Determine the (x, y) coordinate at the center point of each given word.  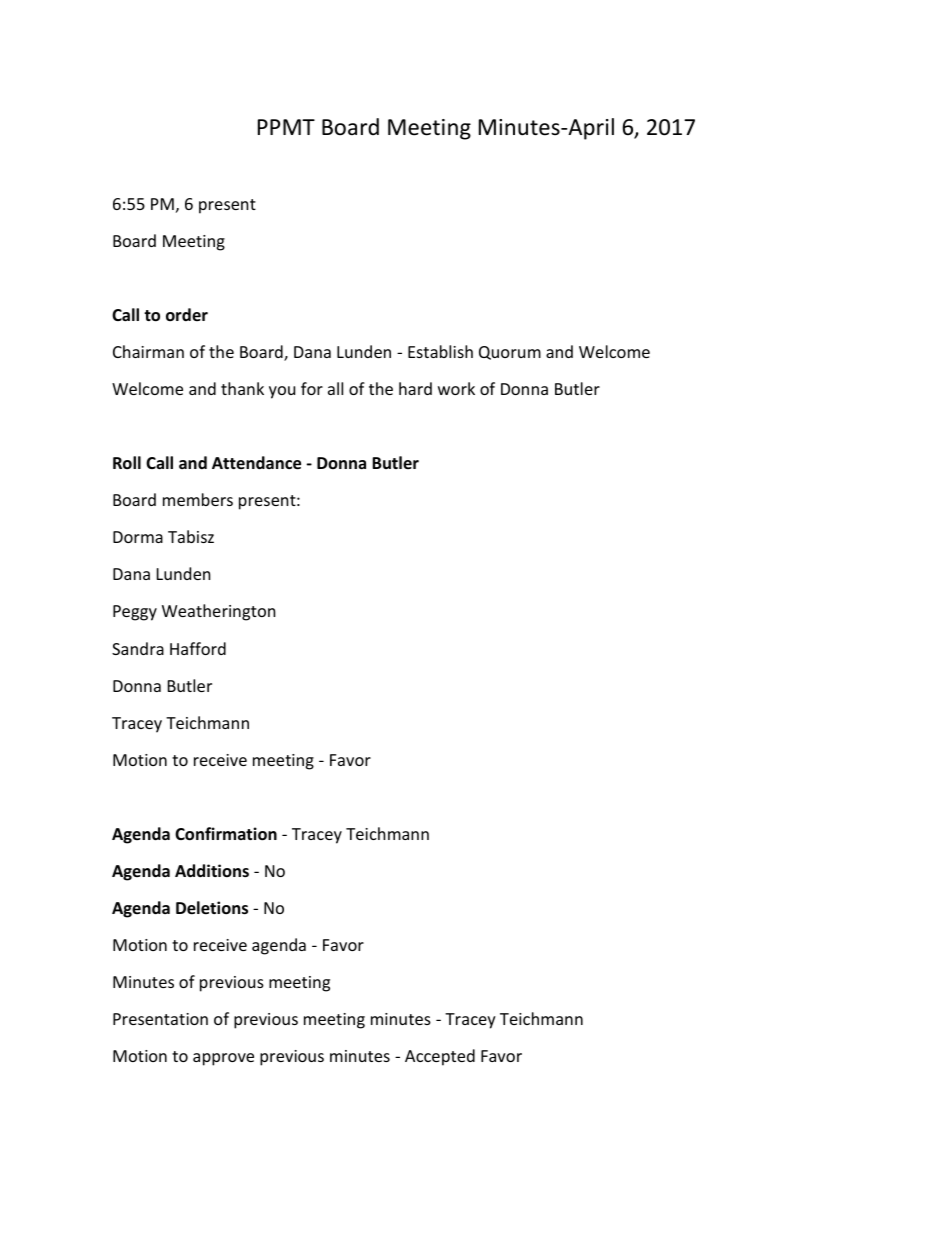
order (187, 315)
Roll (127, 463)
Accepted (440, 1057)
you (282, 392)
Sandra (138, 648)
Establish (440, 351)
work (456, 388)
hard (415, 388)
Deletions (212, 908)
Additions (212, 870)
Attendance (256, 463)
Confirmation (226, 834)
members (198, 499)
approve (223, 1059)
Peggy (135, 613)
